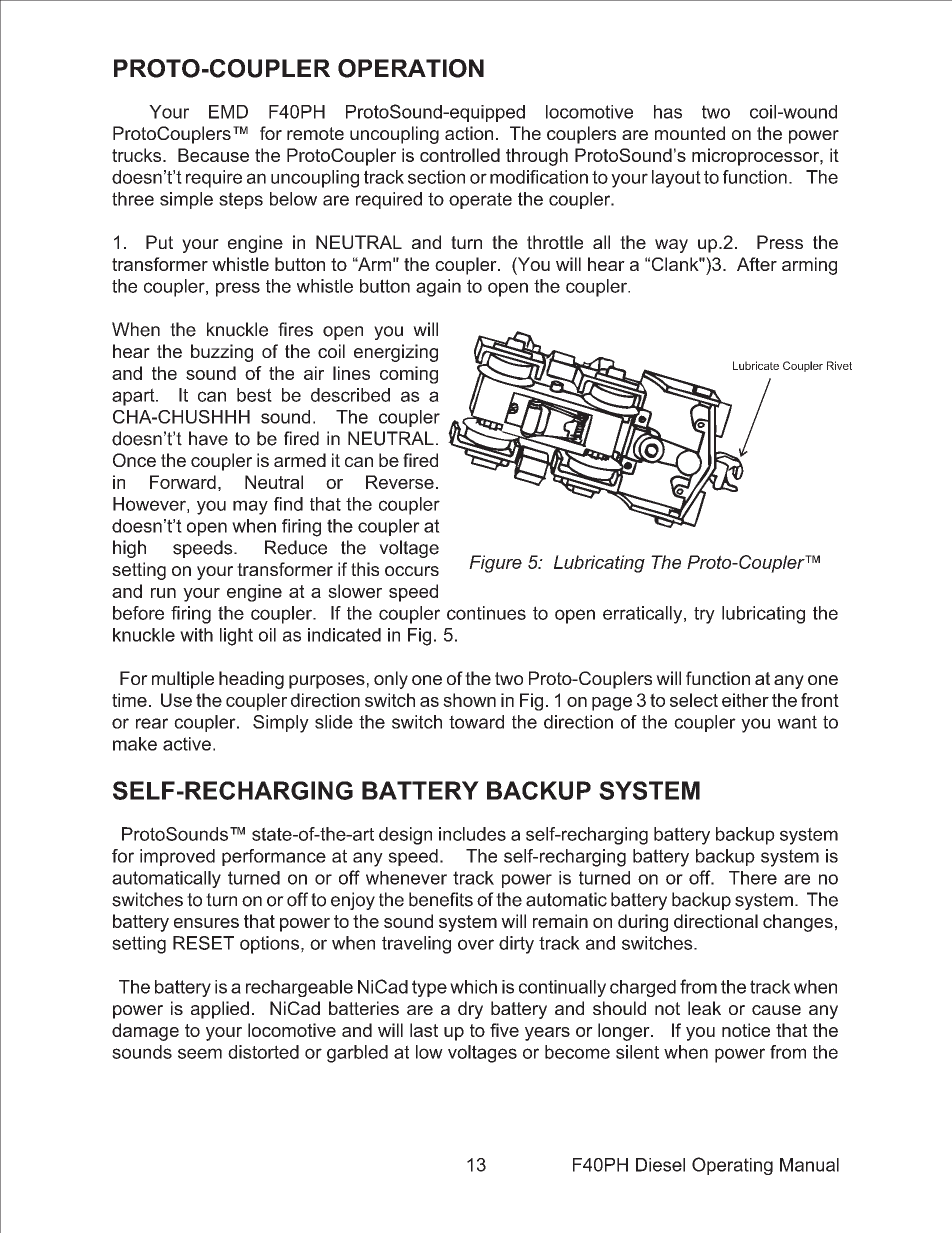 This screenshot has height=1233, width=952. What do you see at coordinates (196, 635) in the screenshot?
I see `with` at bounding box center [196, 635].
